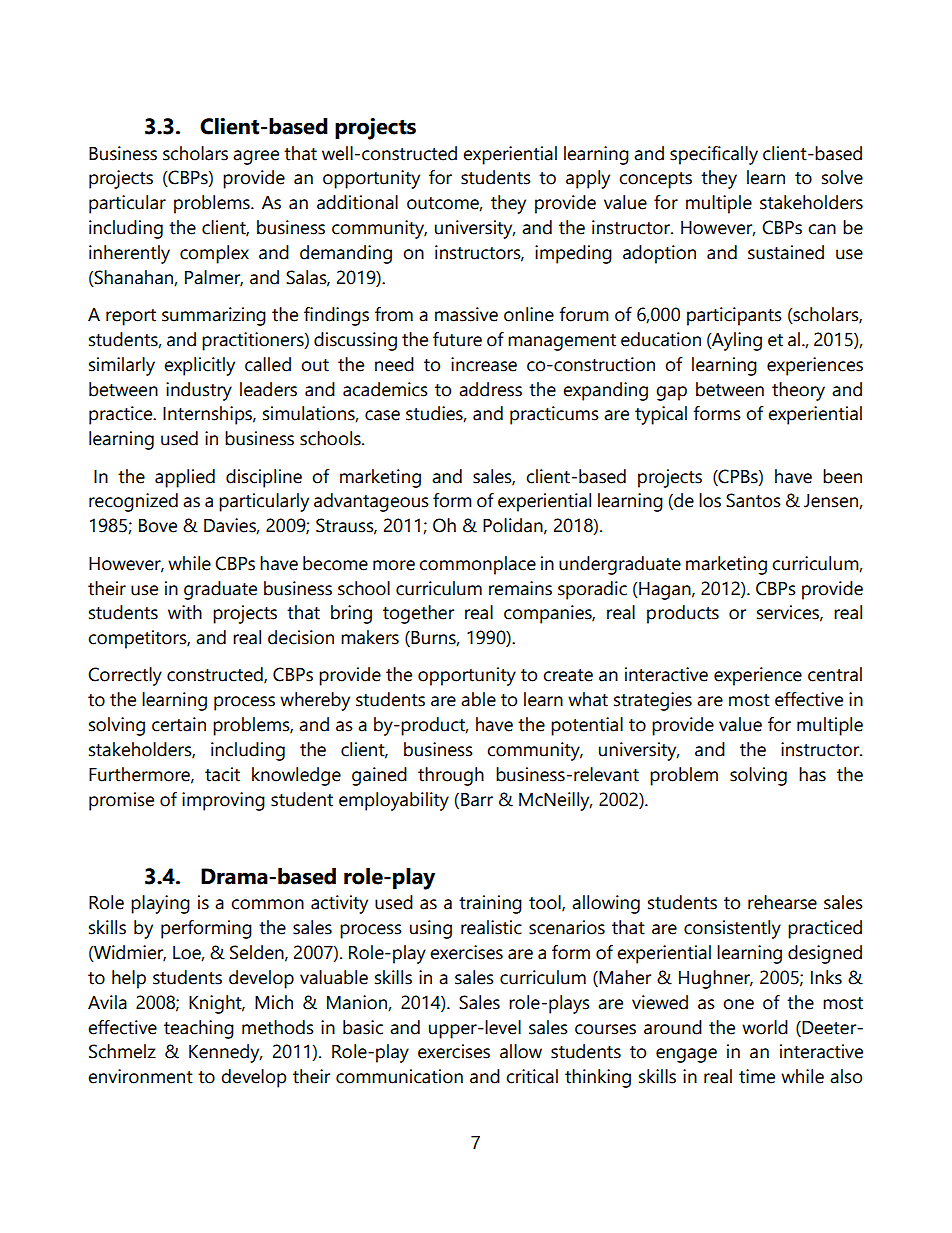 This image has height=1233, width=952. What do you see at coordinates (214, 254) in the image?
I see `complex` at bounding box center [214, 254].
